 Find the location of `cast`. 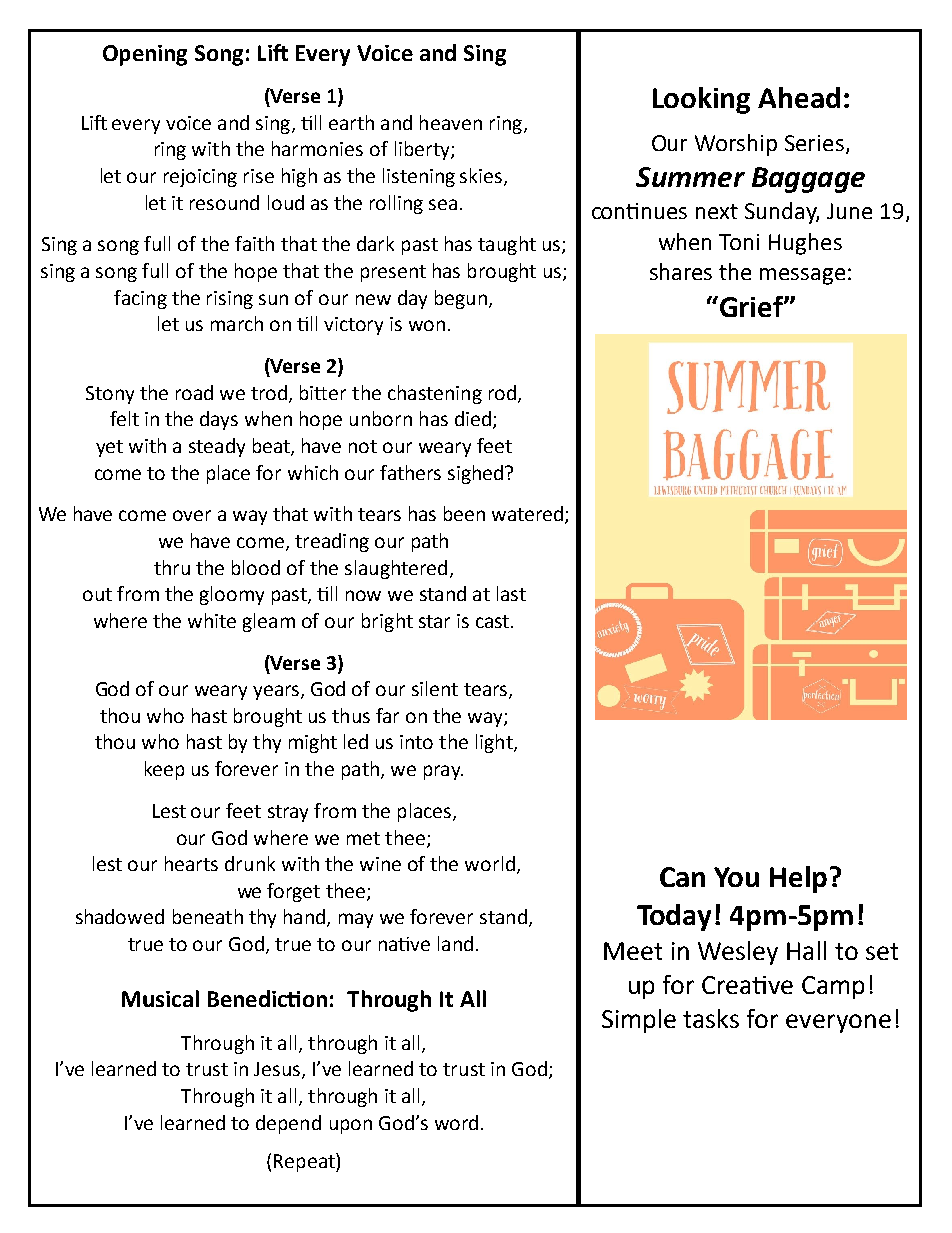

cast is located at coordinates (494, 621).
